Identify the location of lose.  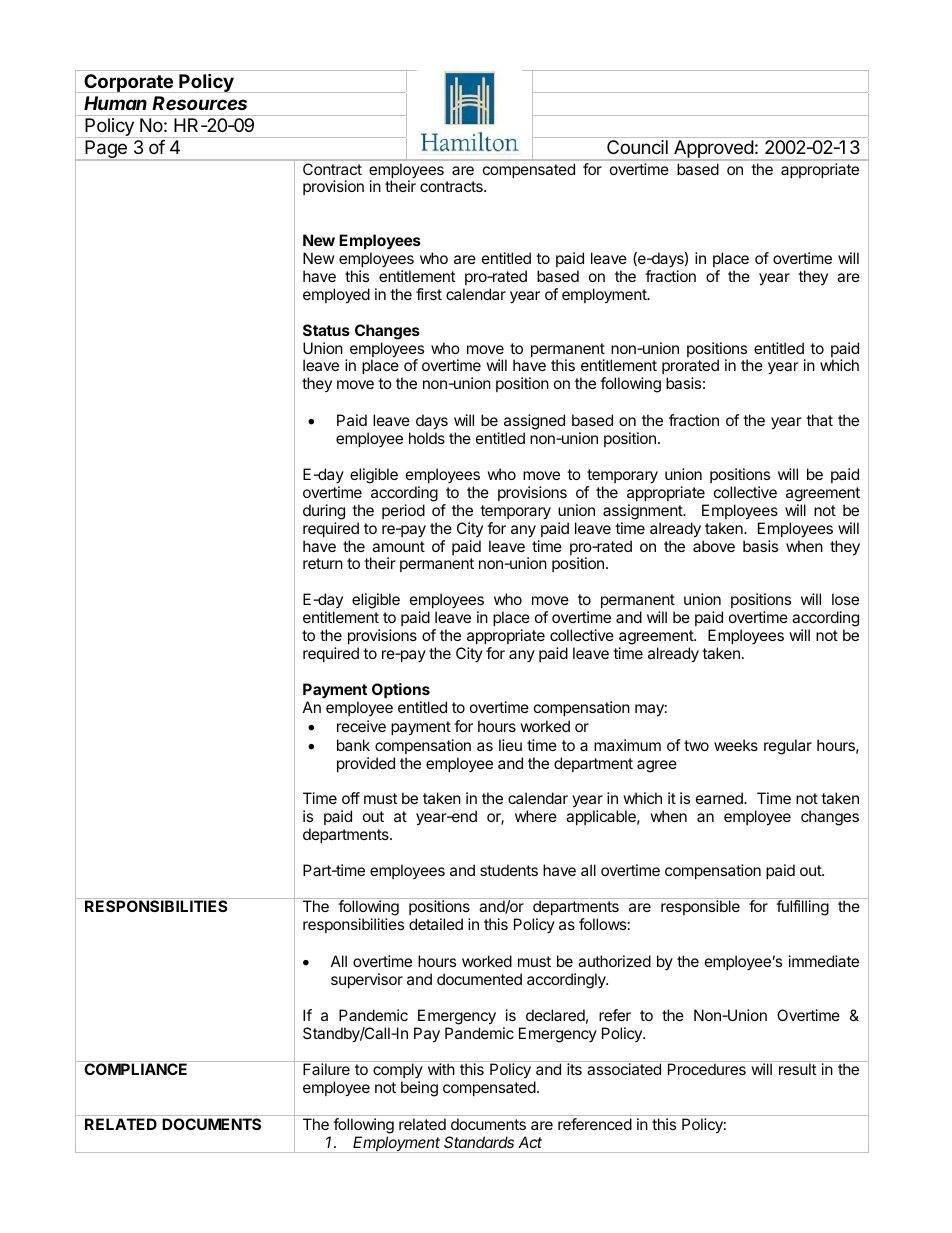
(845, 599).
